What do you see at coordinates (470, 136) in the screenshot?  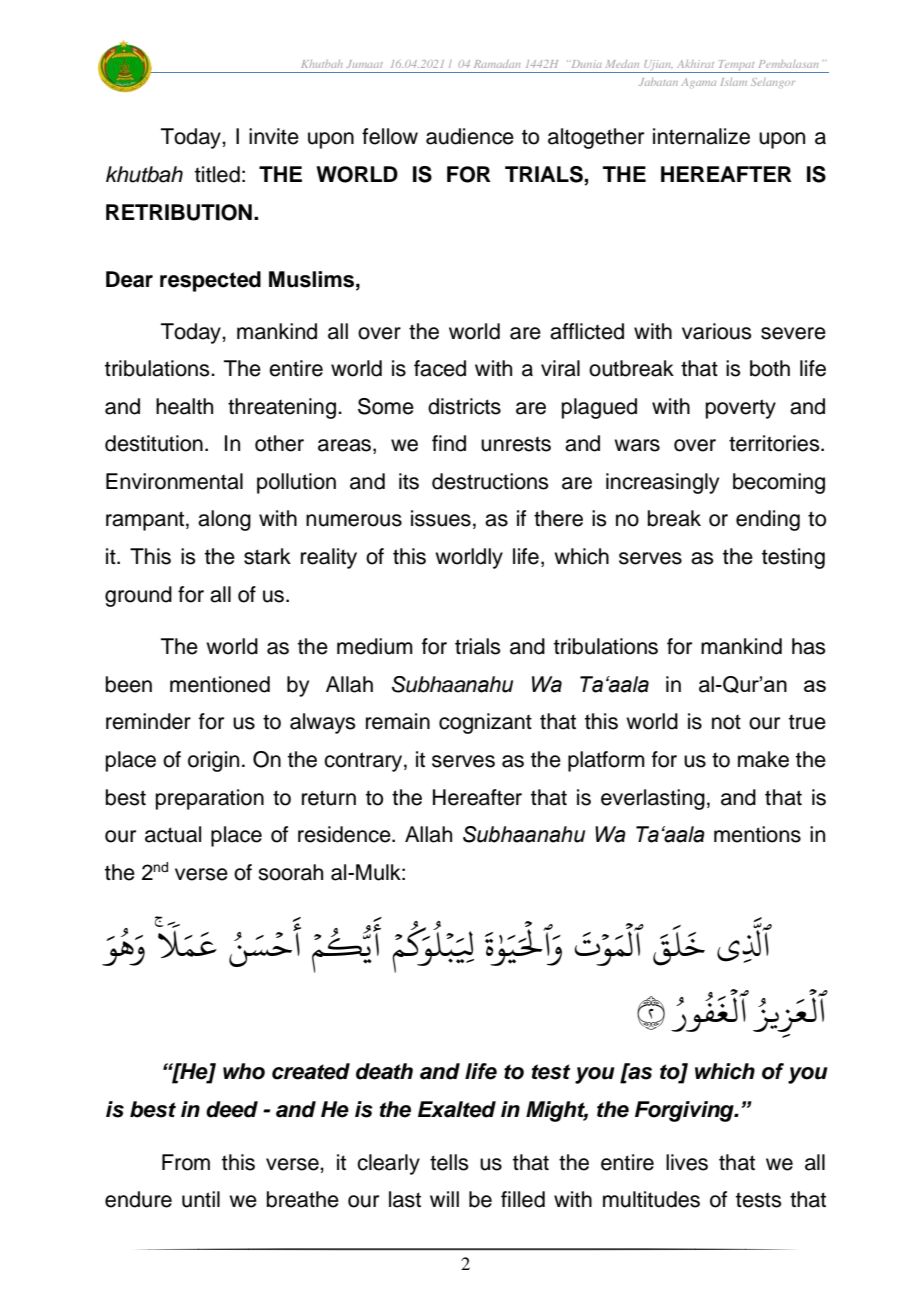 I see `audience` at bounding box center [470, 136].
